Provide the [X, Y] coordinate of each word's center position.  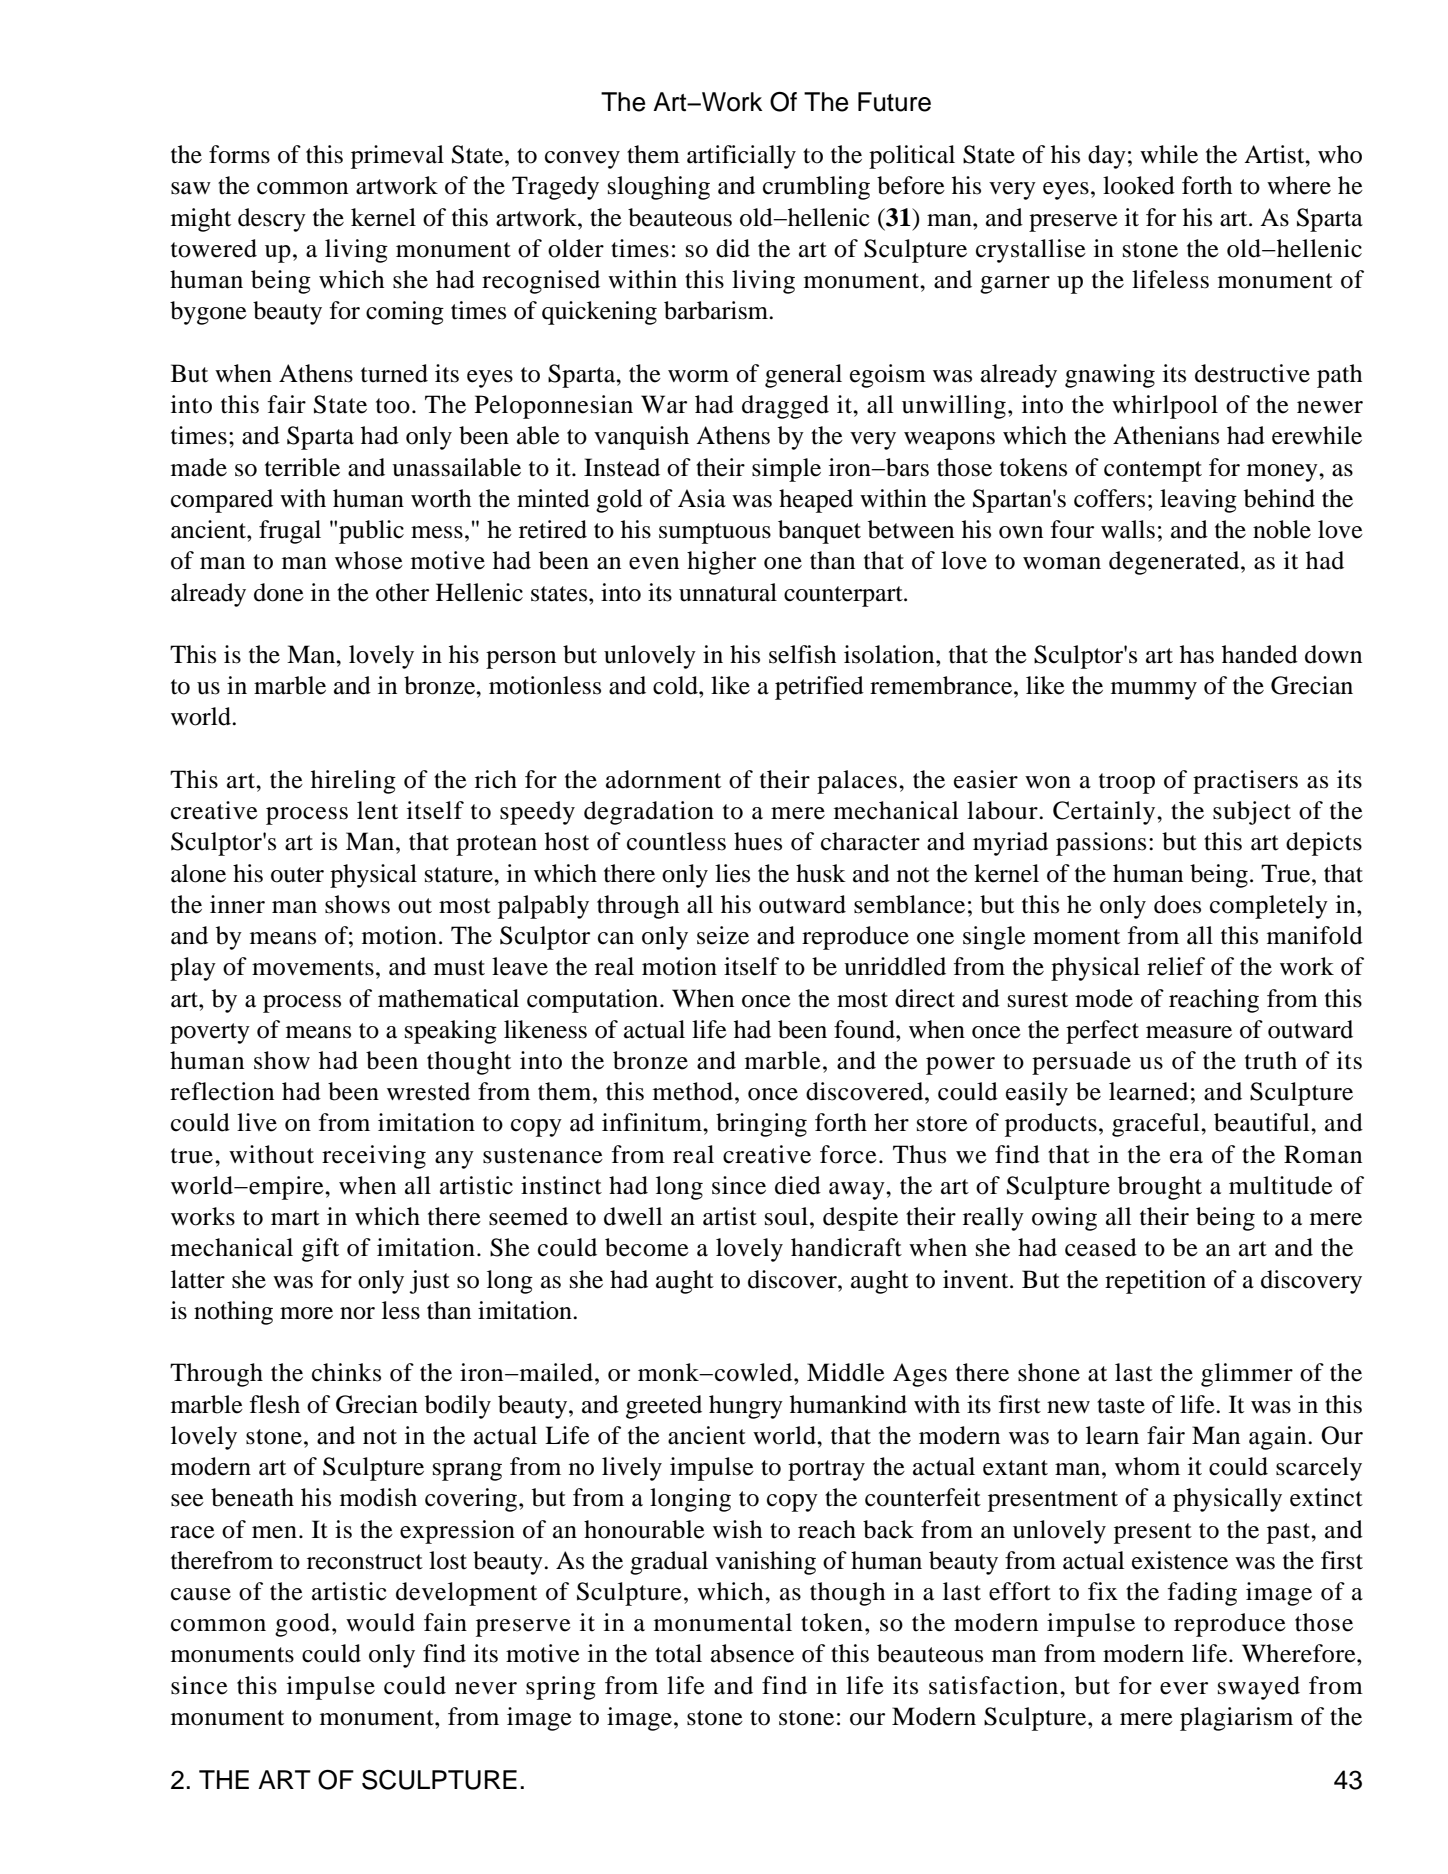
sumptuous [715, 533]
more [306, 1313]
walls [1128, 529]
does [1177, 904]
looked [1139, 185]
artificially [741, 157]
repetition [1155, 1282]
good [302, 1625]
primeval [397, 157]
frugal [290, 532]
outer [297, 875]
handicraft [846, 1247]
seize [723, 935]
